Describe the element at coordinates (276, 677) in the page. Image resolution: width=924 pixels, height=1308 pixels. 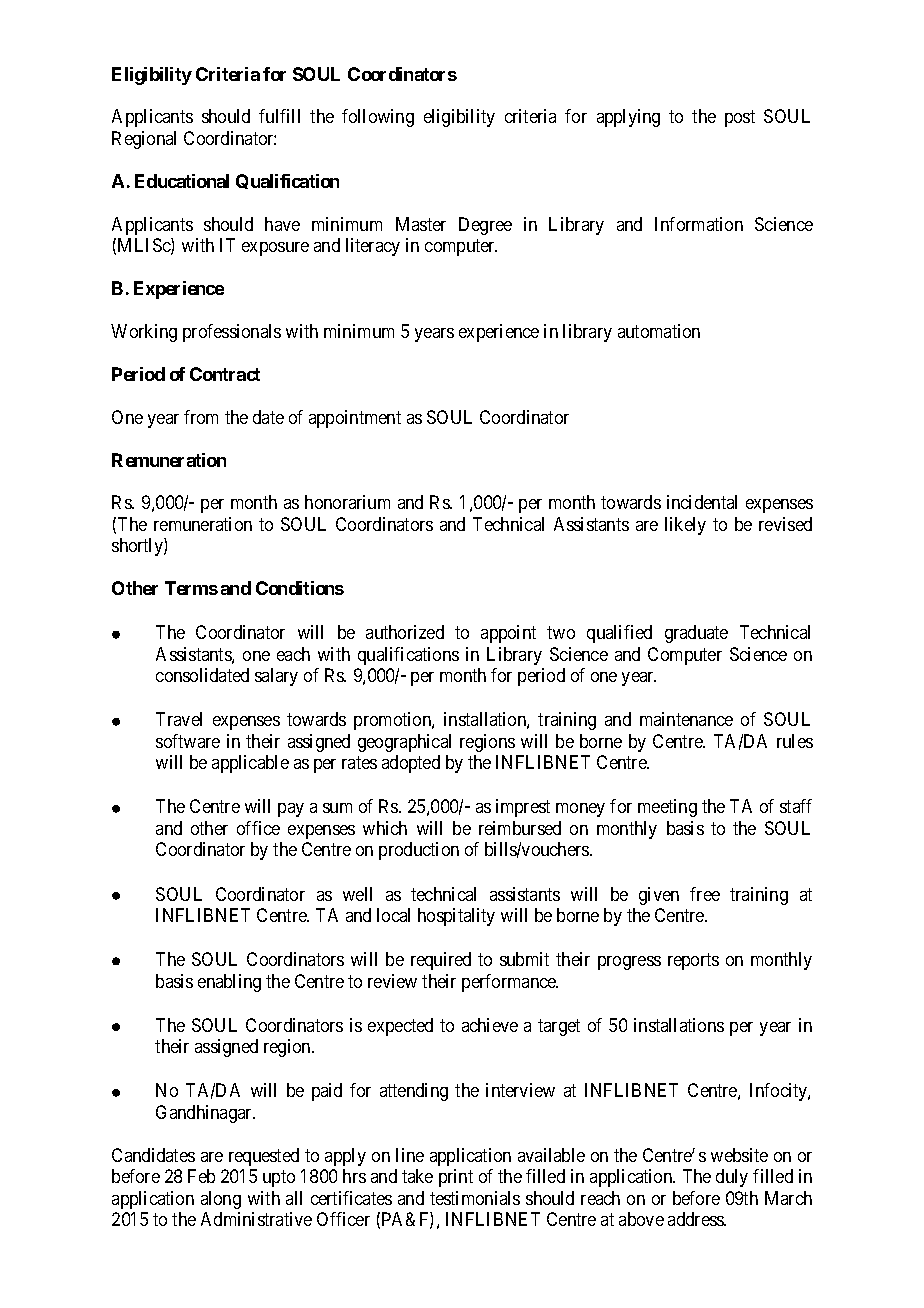
I see `salary` at that location.
